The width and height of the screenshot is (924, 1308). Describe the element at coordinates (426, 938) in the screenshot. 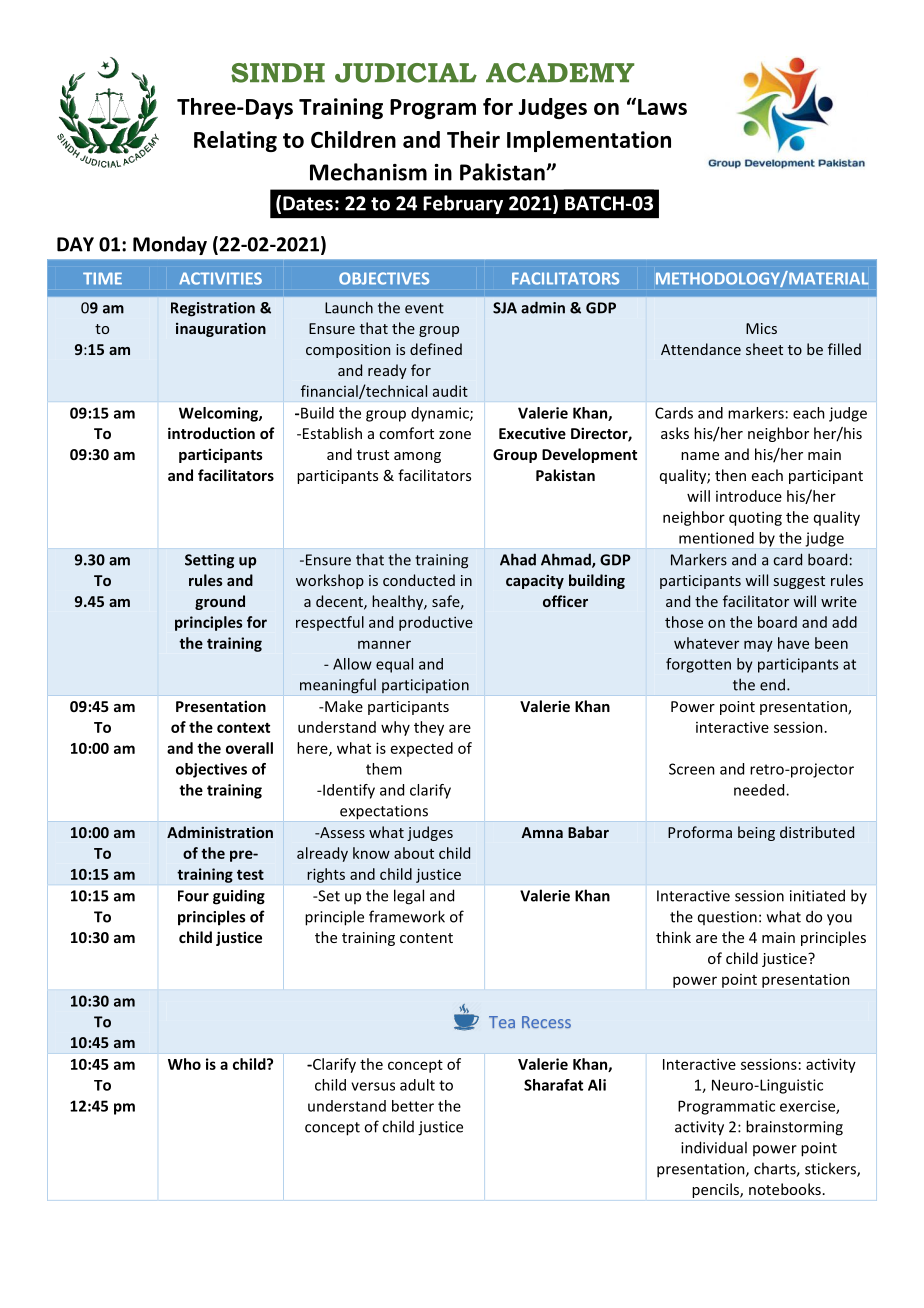

I see `content` at that location.
